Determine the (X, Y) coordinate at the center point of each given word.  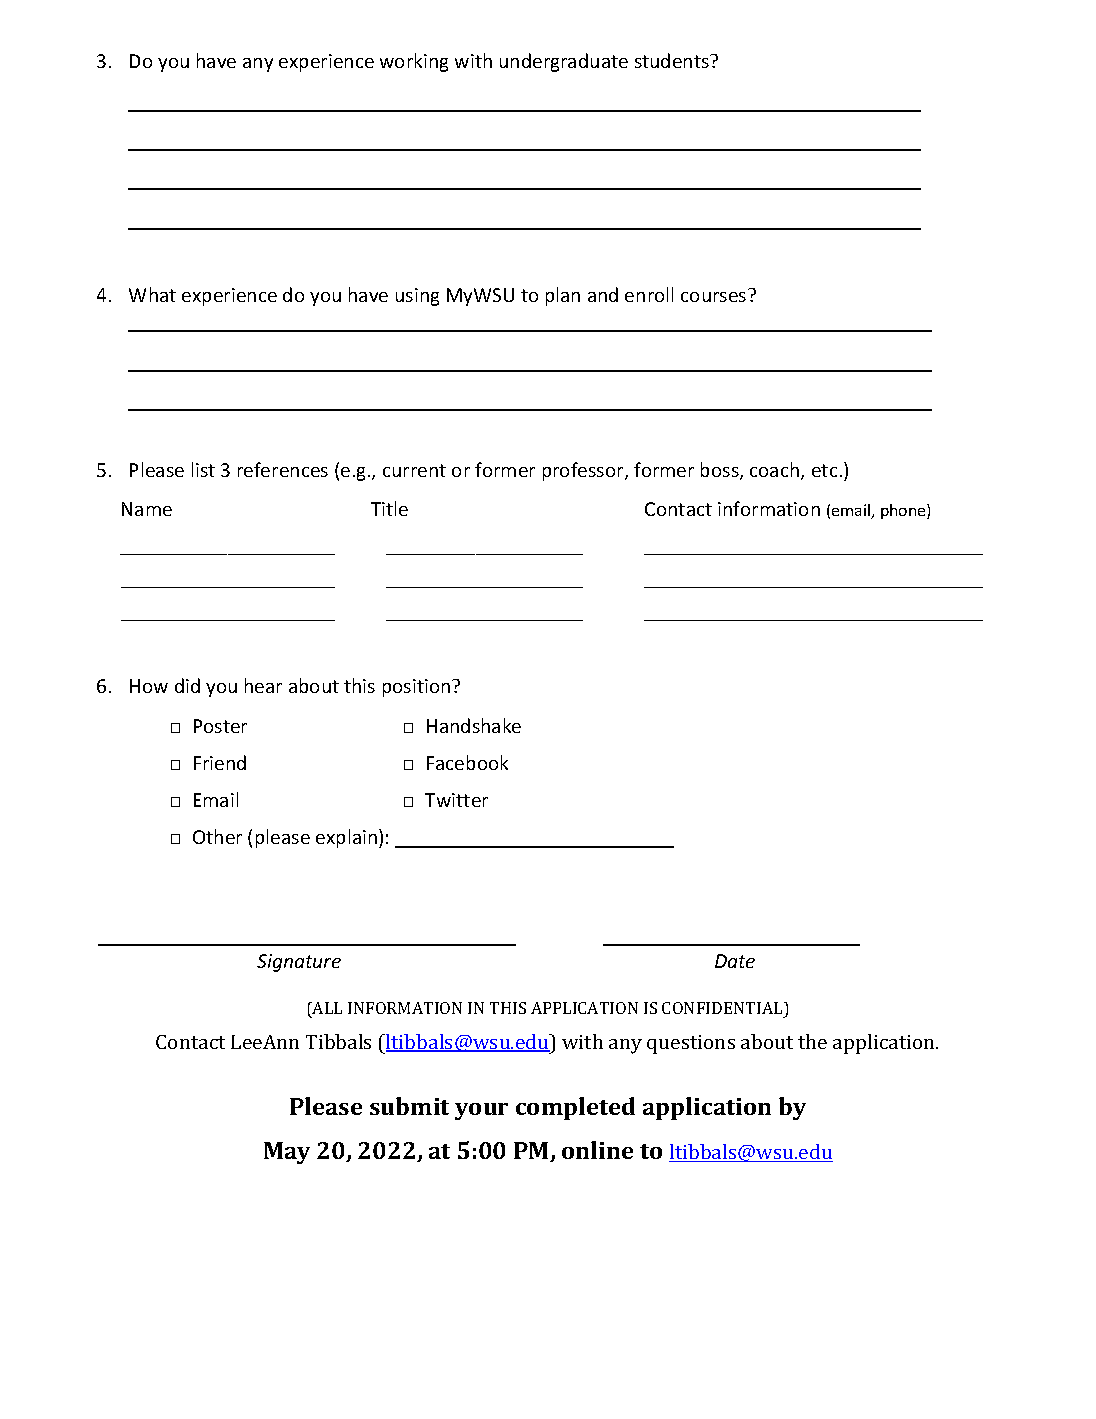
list (203, 469)
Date (735, 961)
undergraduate (564, 62)
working (414, 62)
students (673, 60)
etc (824, 470)
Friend (220, 762)
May (287, 1153)
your (481, 1111)
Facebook (467, 762)
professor (584, 471)
